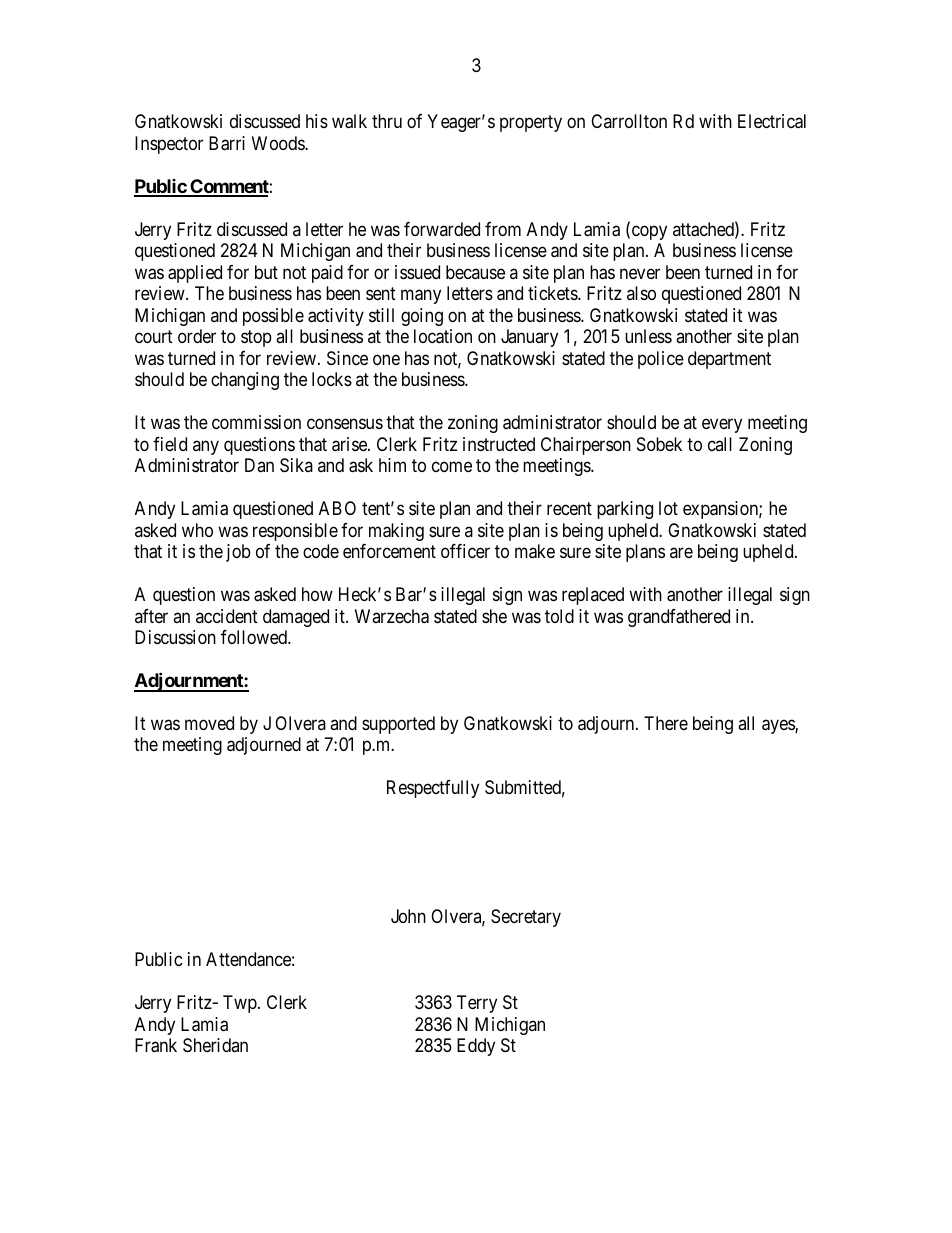  What do you see at coordinates (465, 551) in the document?
I see `officer` at bounding box center [465, 551].
